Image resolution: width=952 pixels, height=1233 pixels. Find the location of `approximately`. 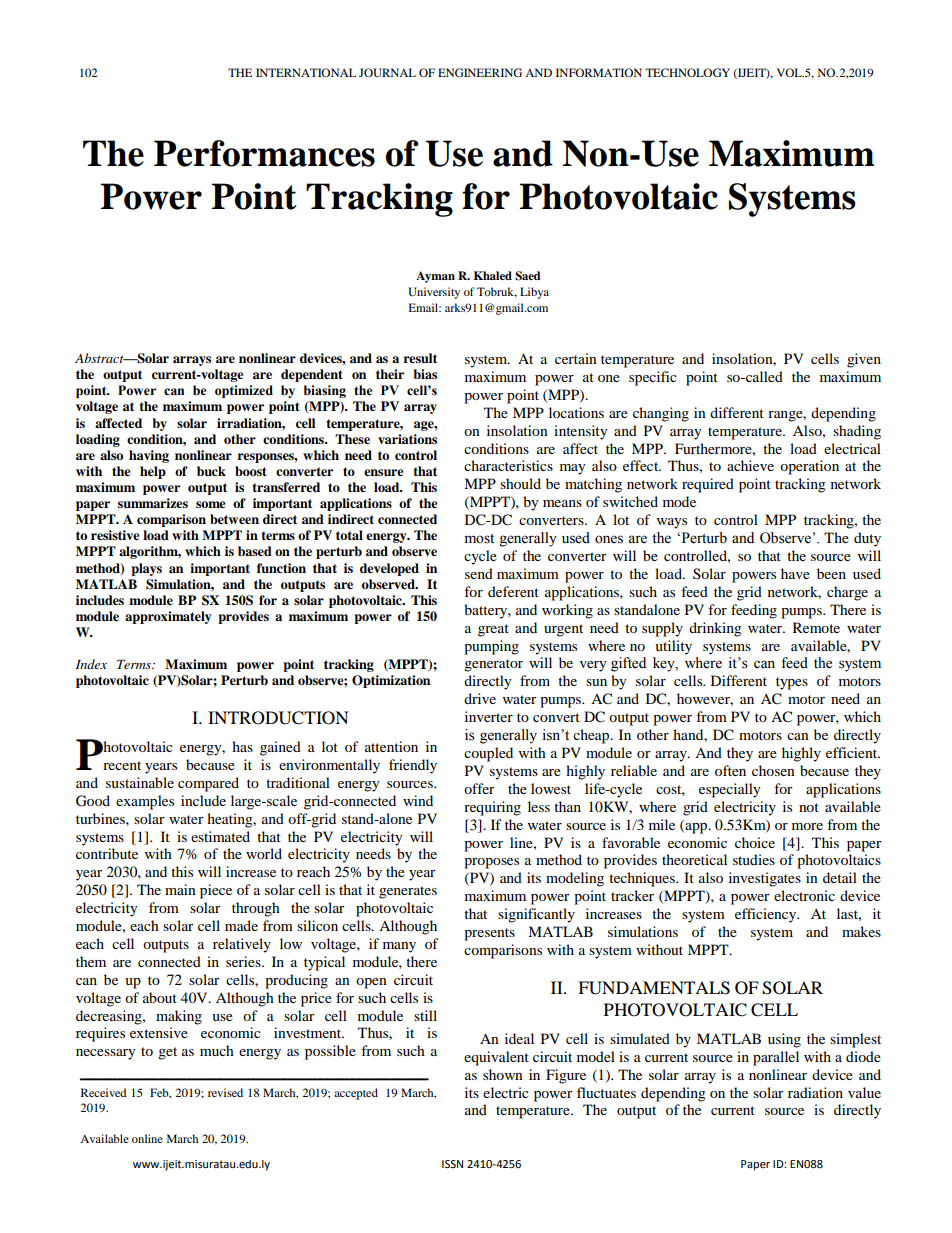

approximately is located at coordinates (168, 617).
